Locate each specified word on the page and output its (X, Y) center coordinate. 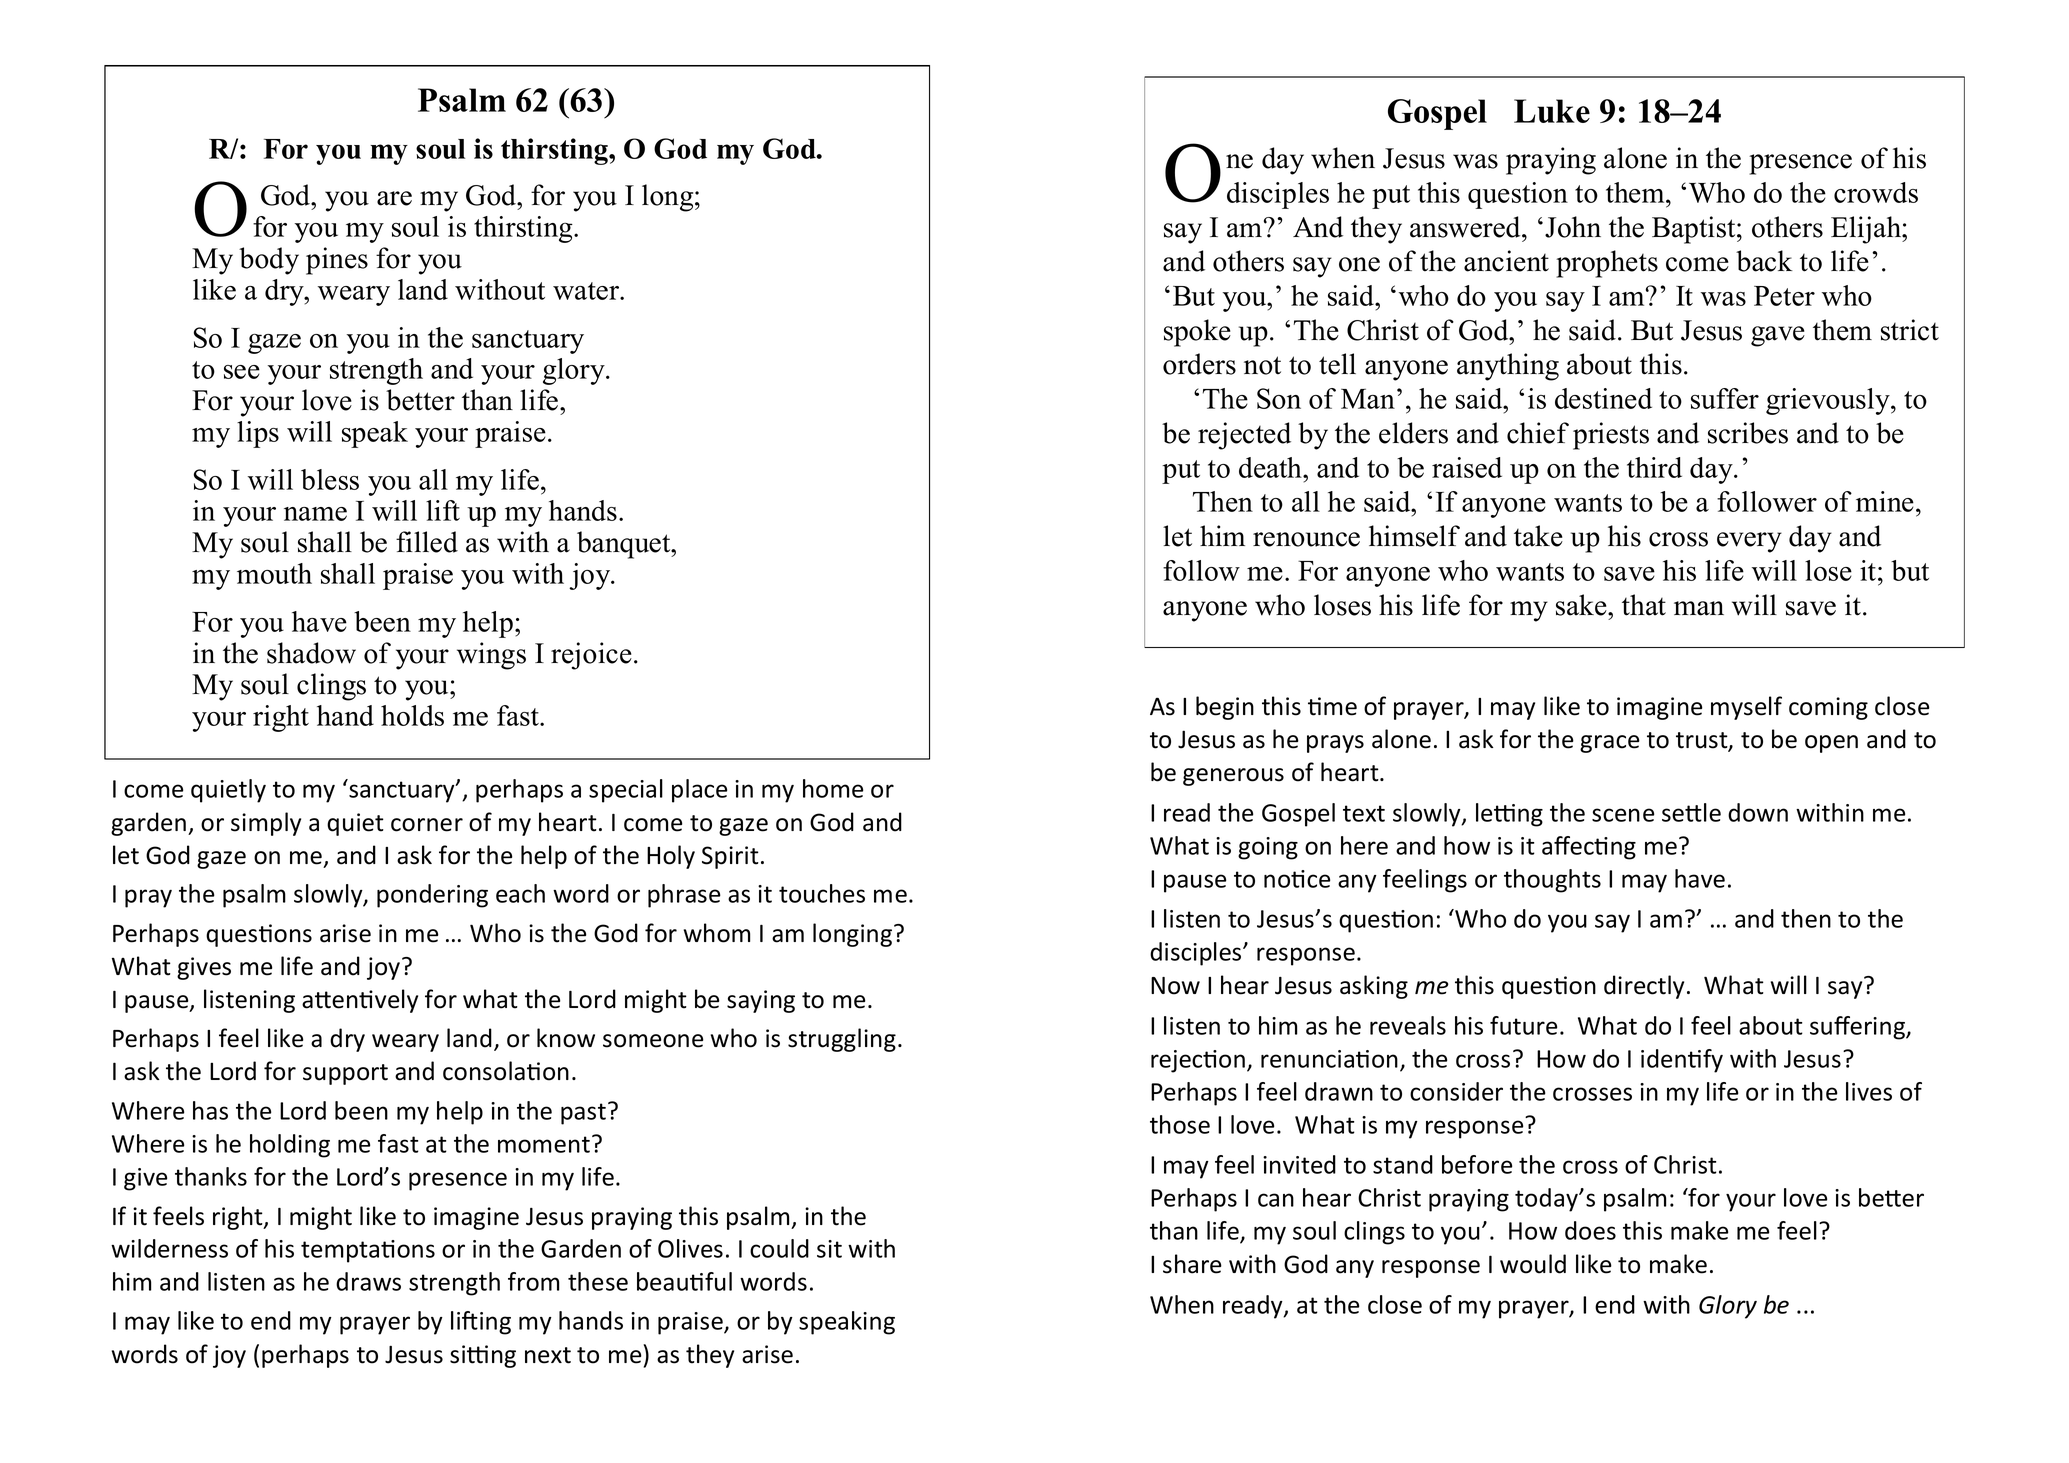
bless (330, 479)
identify (1682, 1061)
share (1192, 1264)
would (1533, 1264)
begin (1225, 708)
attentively (360, 1001)
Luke (1552, 111)
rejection (1198, 1061)
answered (1466, 227)
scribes (1748, 433)
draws (368, 1281)
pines (337, 261)
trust (1703, 741)
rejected (1244, 436)
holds (412, 715)
